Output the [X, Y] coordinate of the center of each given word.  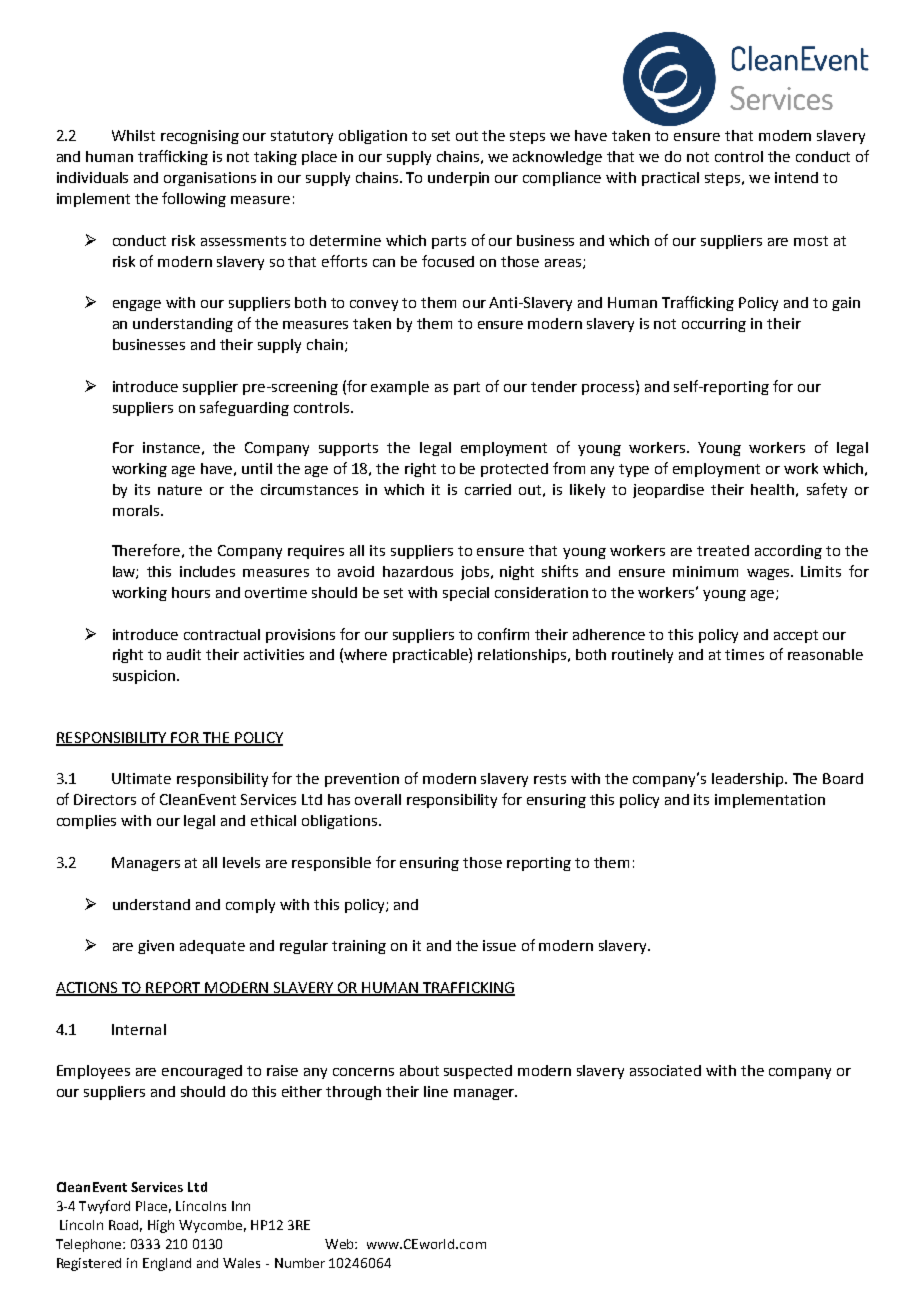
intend [796, 177]
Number [300, 1263]
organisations [210, 179]
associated [665, 1070]
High [161, 1226]
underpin [458, 179]
